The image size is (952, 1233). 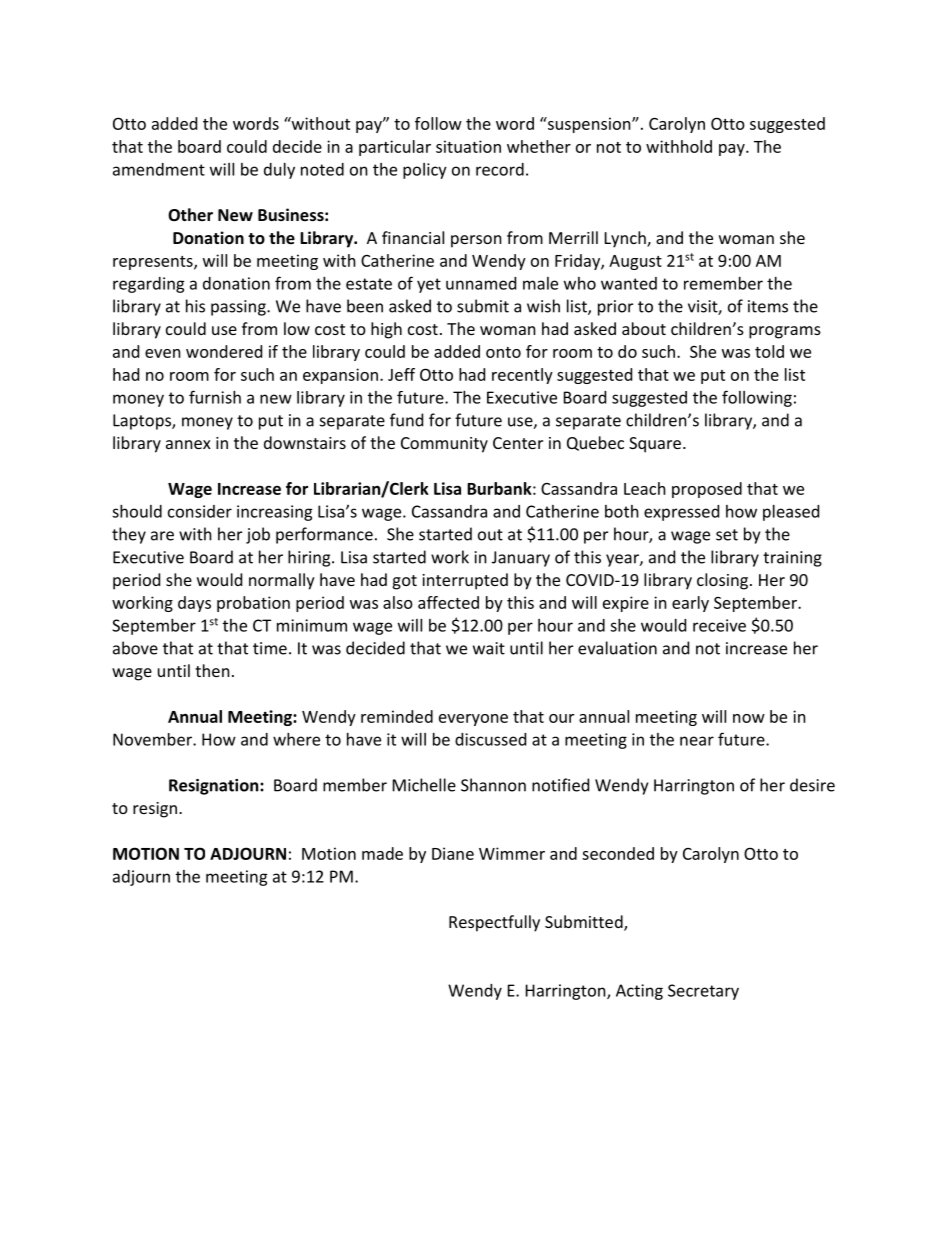 What do you see at coordinates (465, 581) in the document?
I see `interrupted` at bounding box center [465, 581].
